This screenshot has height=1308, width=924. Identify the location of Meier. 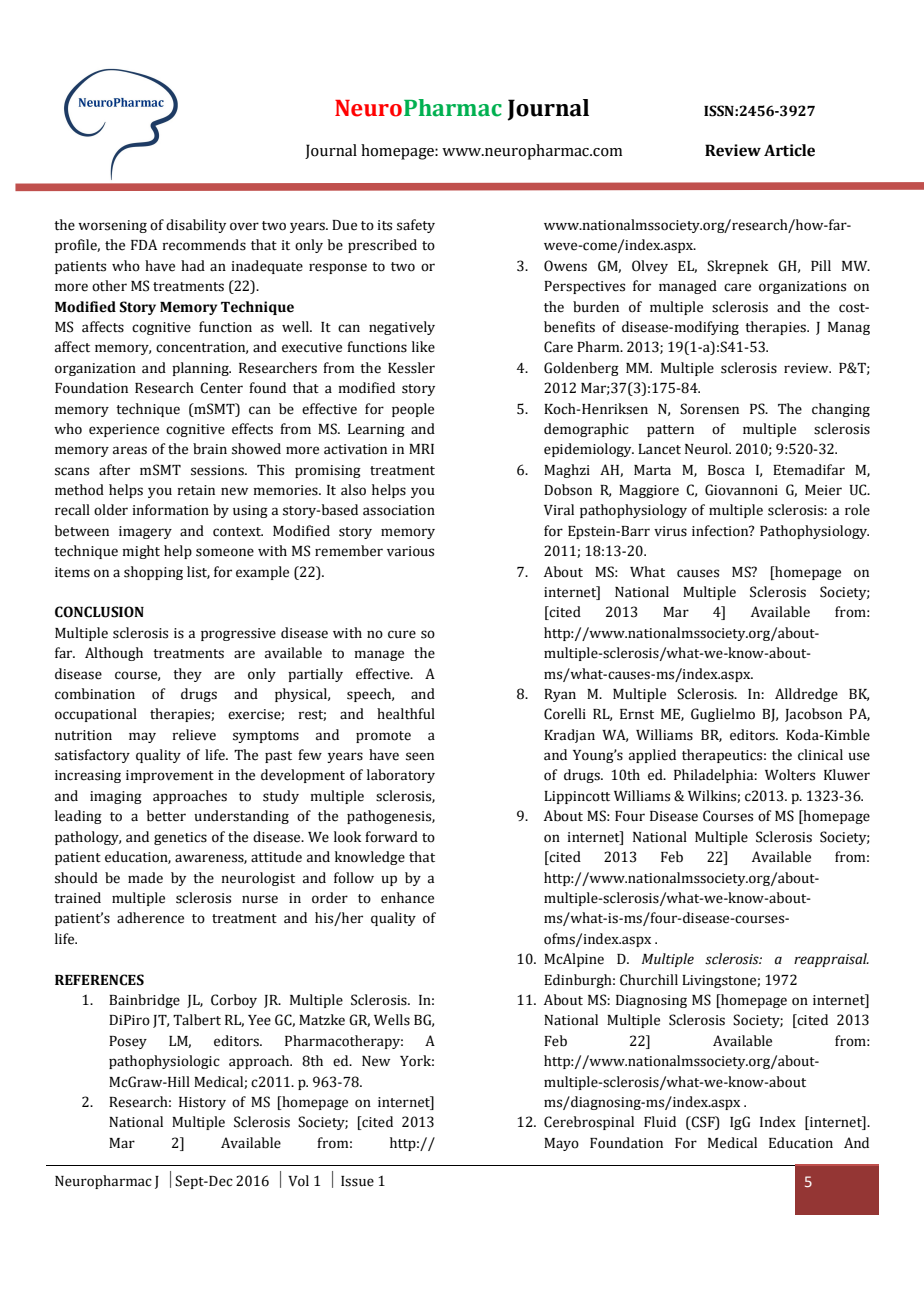
(823, 490).
